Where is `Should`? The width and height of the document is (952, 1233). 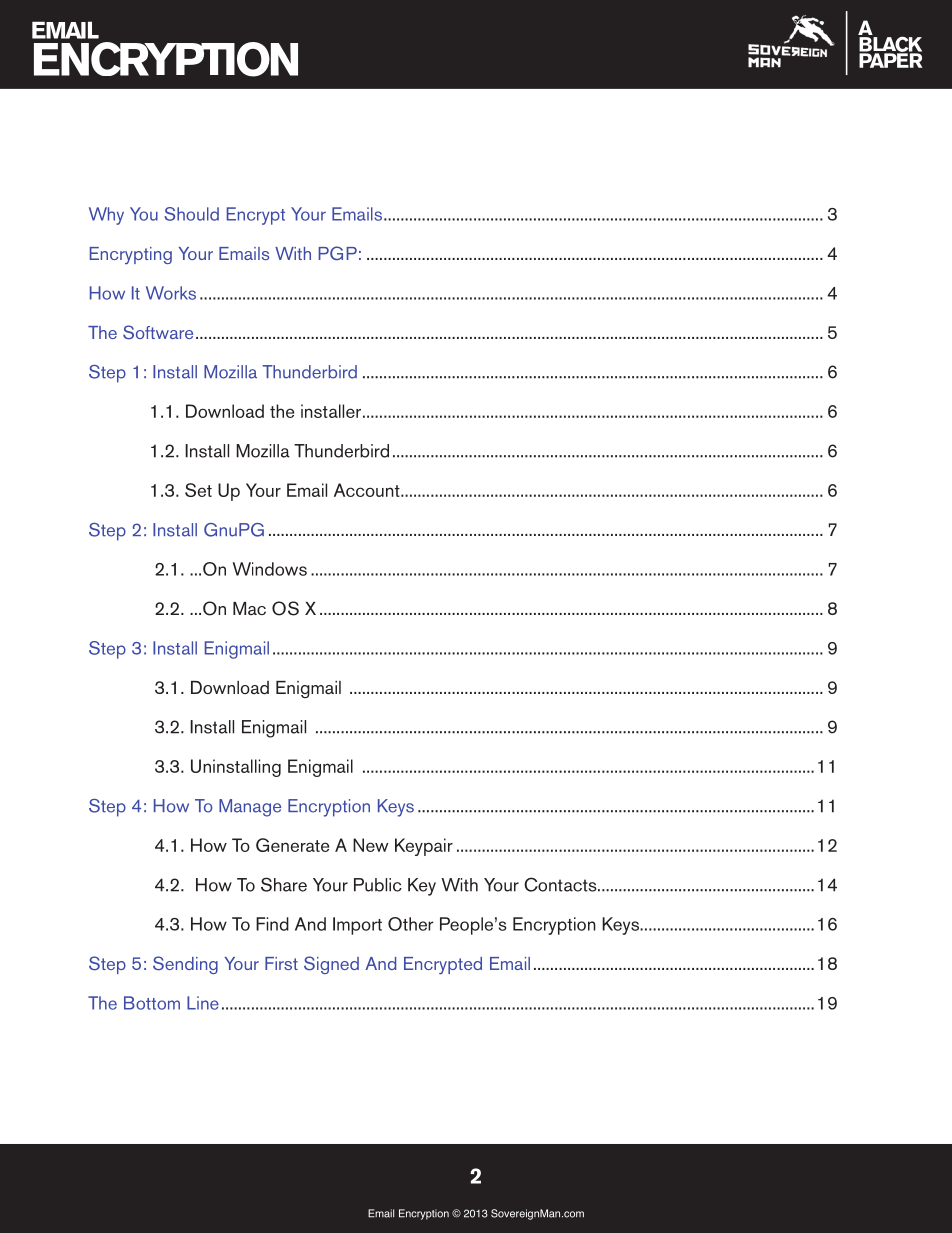
Should is located at coordinates (191, 214).
